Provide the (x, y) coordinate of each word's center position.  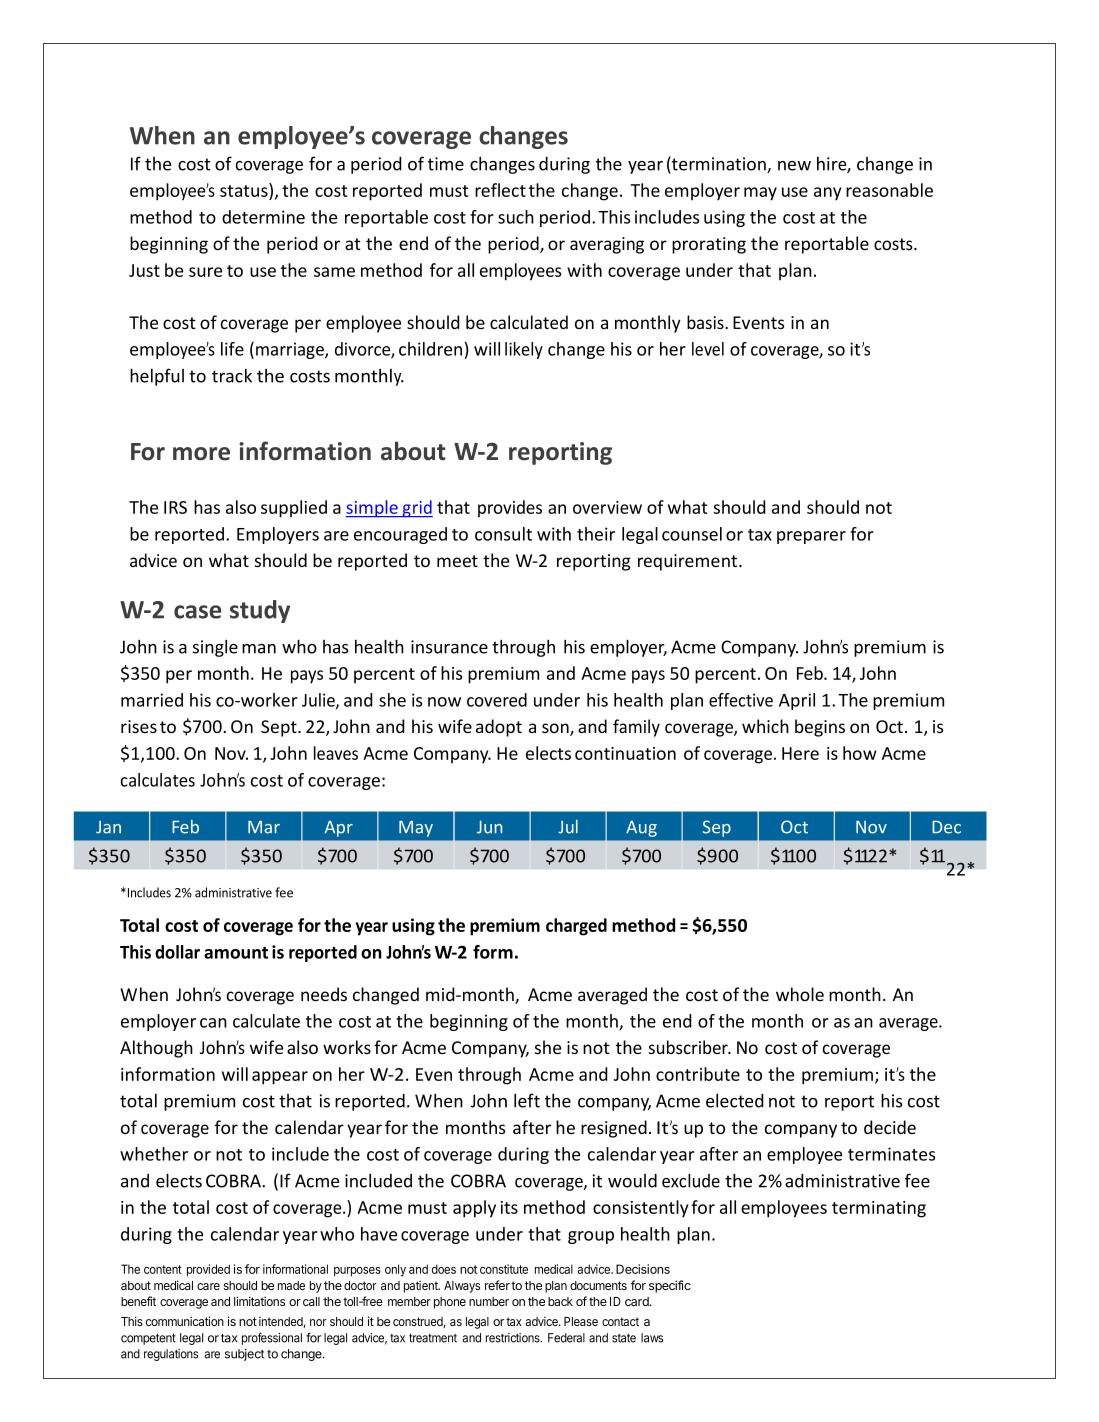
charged (576, 927)
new (794, 166)
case (197, 612)
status (245, 191)
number (489, 1301)
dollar (177, 952)
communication (185, 1321)
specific (670, 1286)
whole (800, 994)
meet (457, 561)
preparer (811, 537)
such (516, 217)
